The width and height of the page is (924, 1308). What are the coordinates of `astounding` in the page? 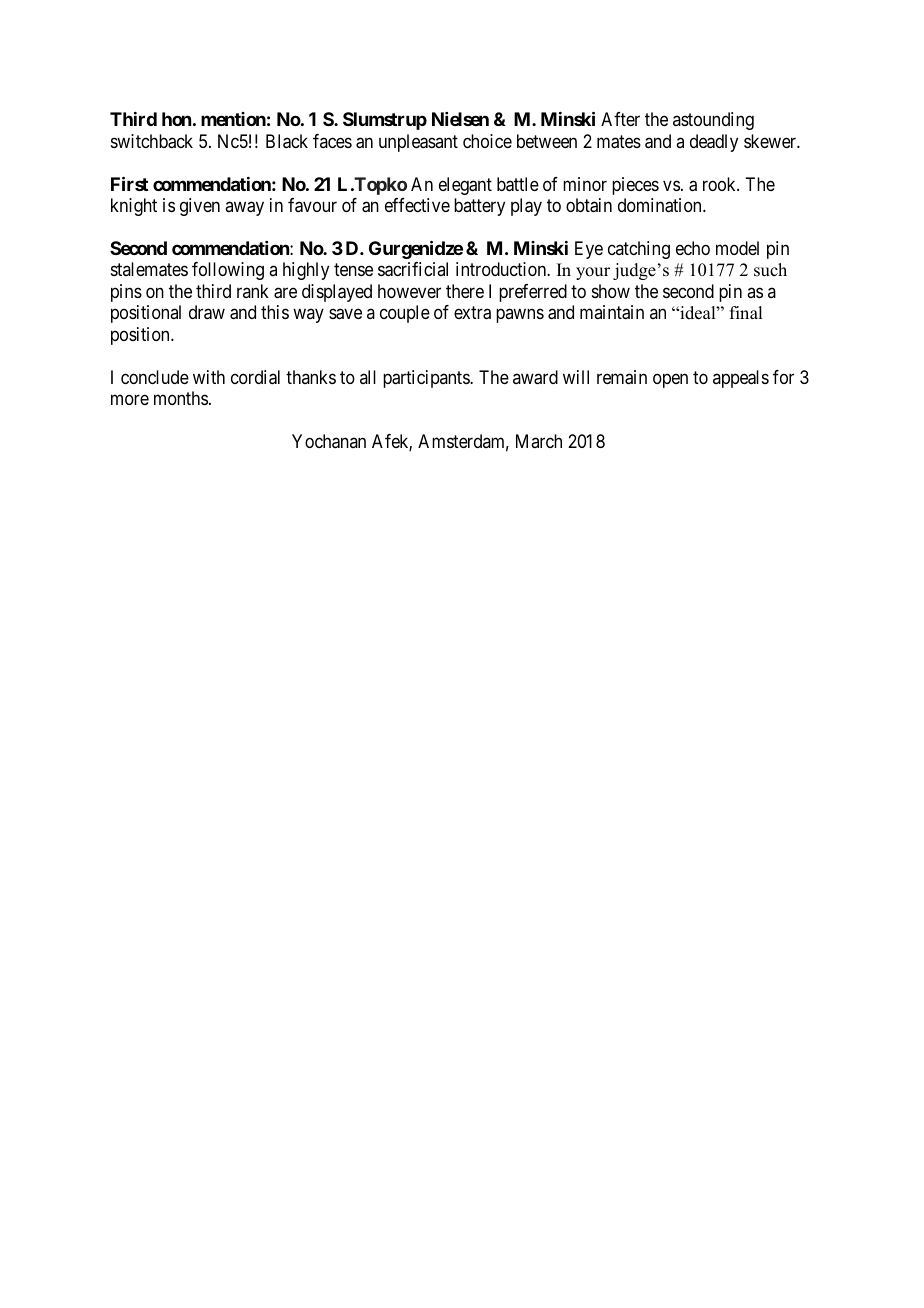 It's located at (713, 121).
